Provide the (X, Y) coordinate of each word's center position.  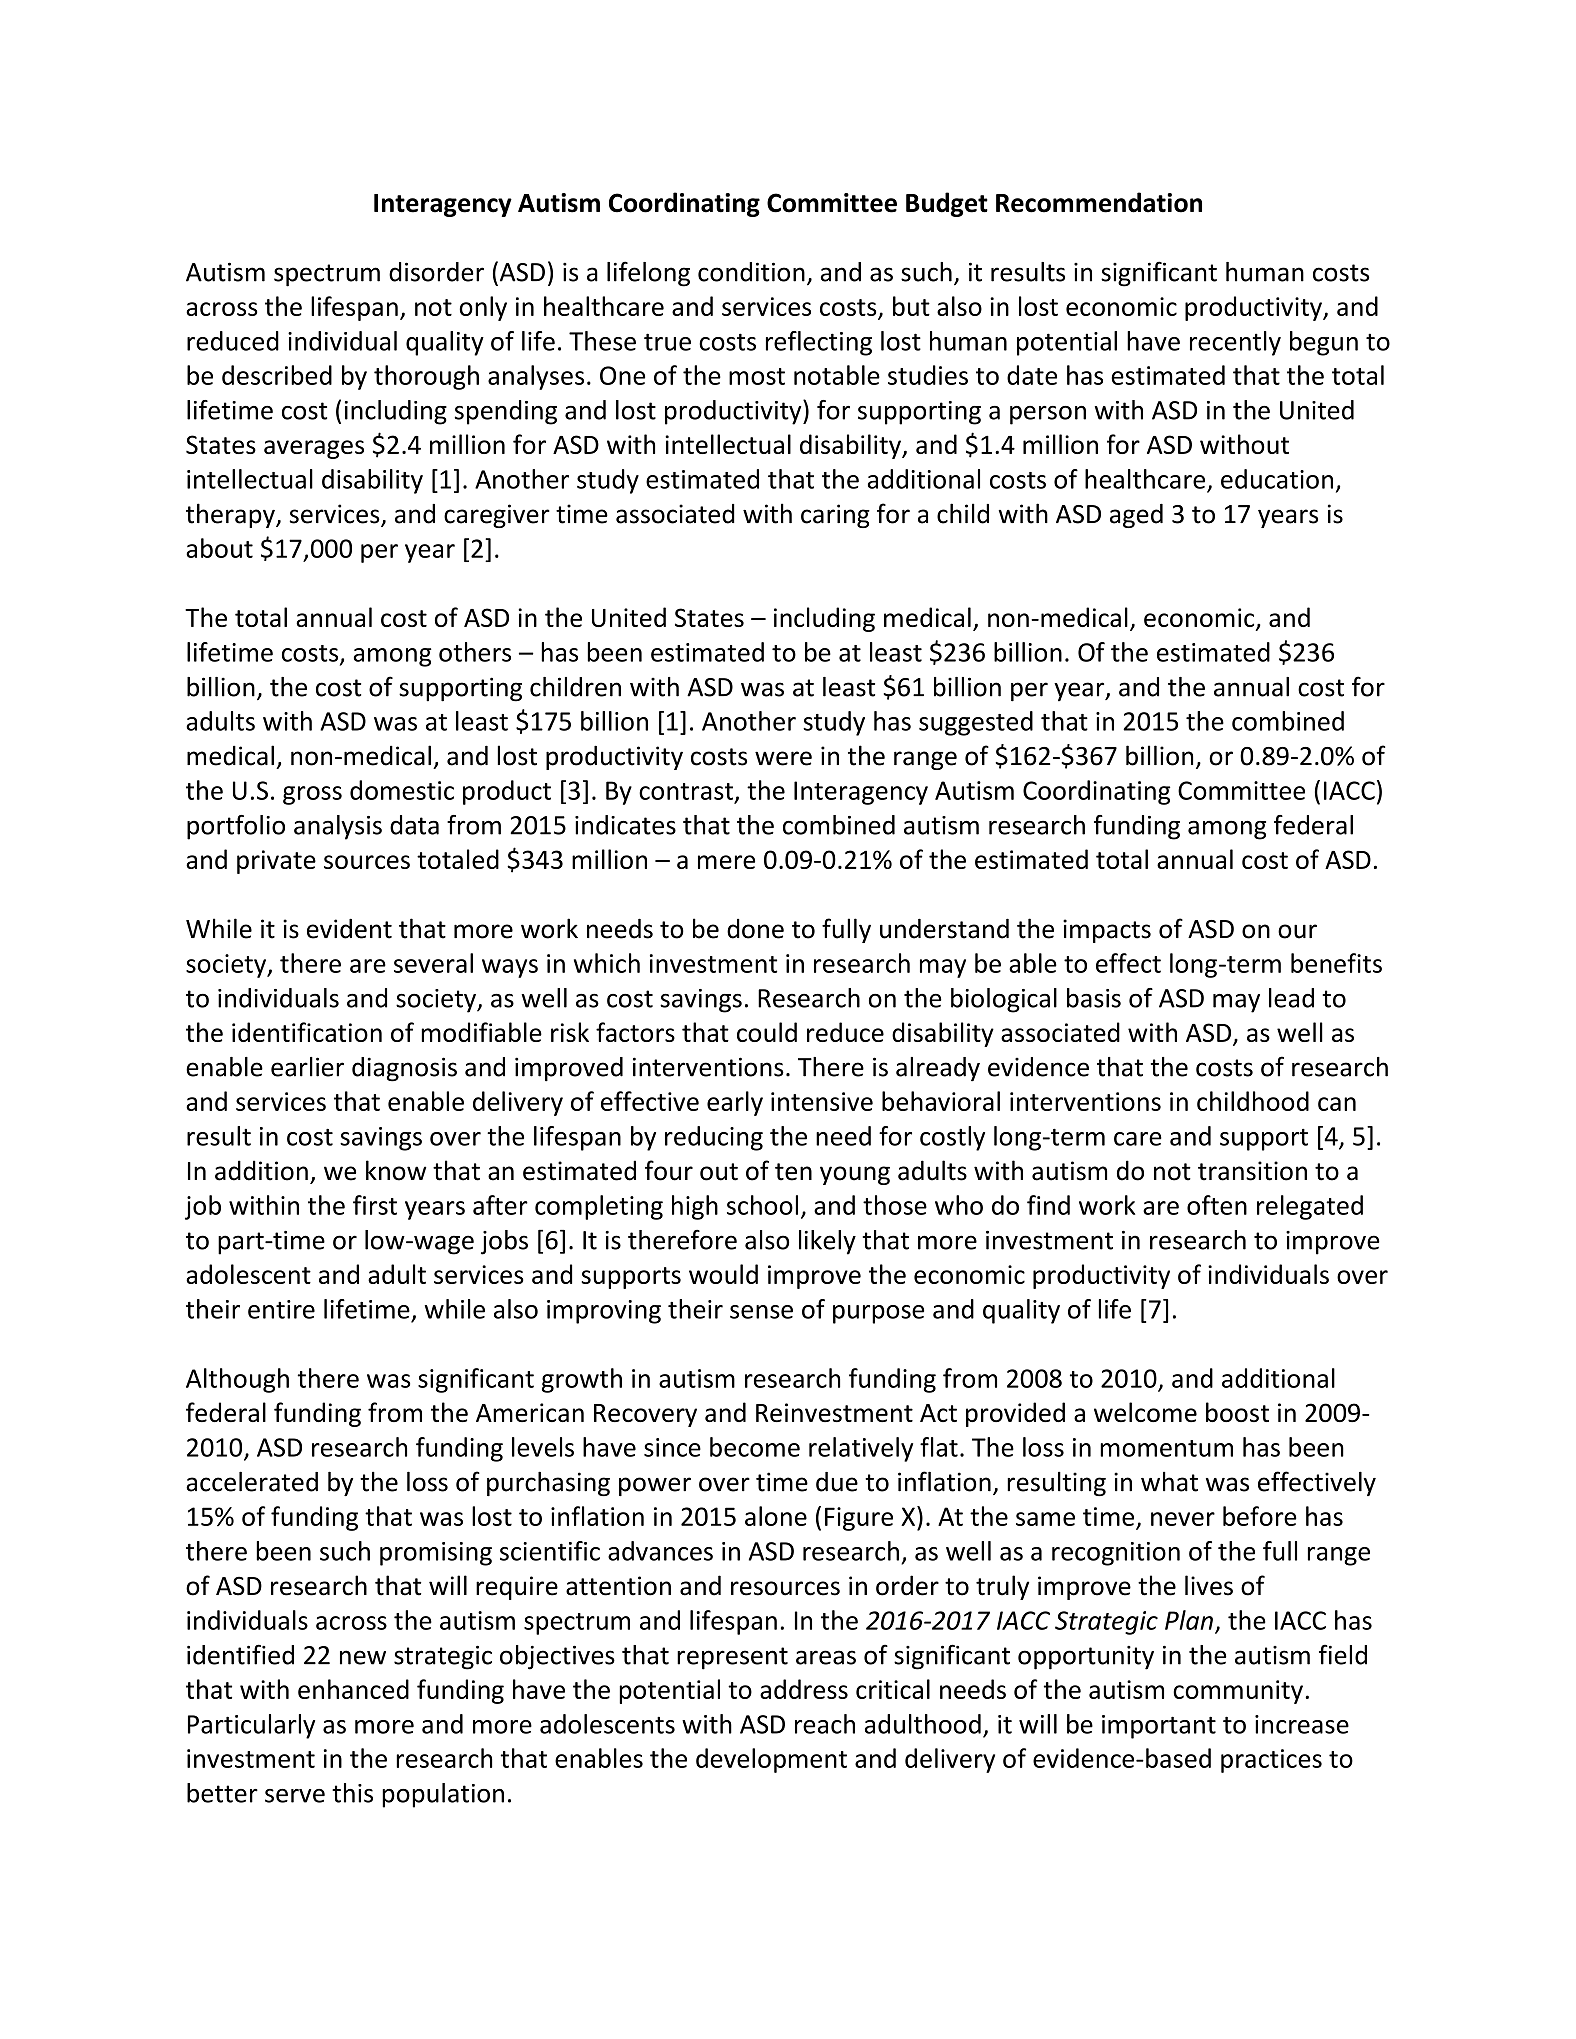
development (771, 1760)
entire (281, 1309)
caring (835, 516)
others (475, 652)
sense (761, 1312)
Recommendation (1099, 202)
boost (1237, 1412)
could (767, 1032)
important (1159, 1727)
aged (1136, 516)
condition (751, 272)
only (483, 308)
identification (307, 1032)
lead (1291, 998)
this (352, 1793)
